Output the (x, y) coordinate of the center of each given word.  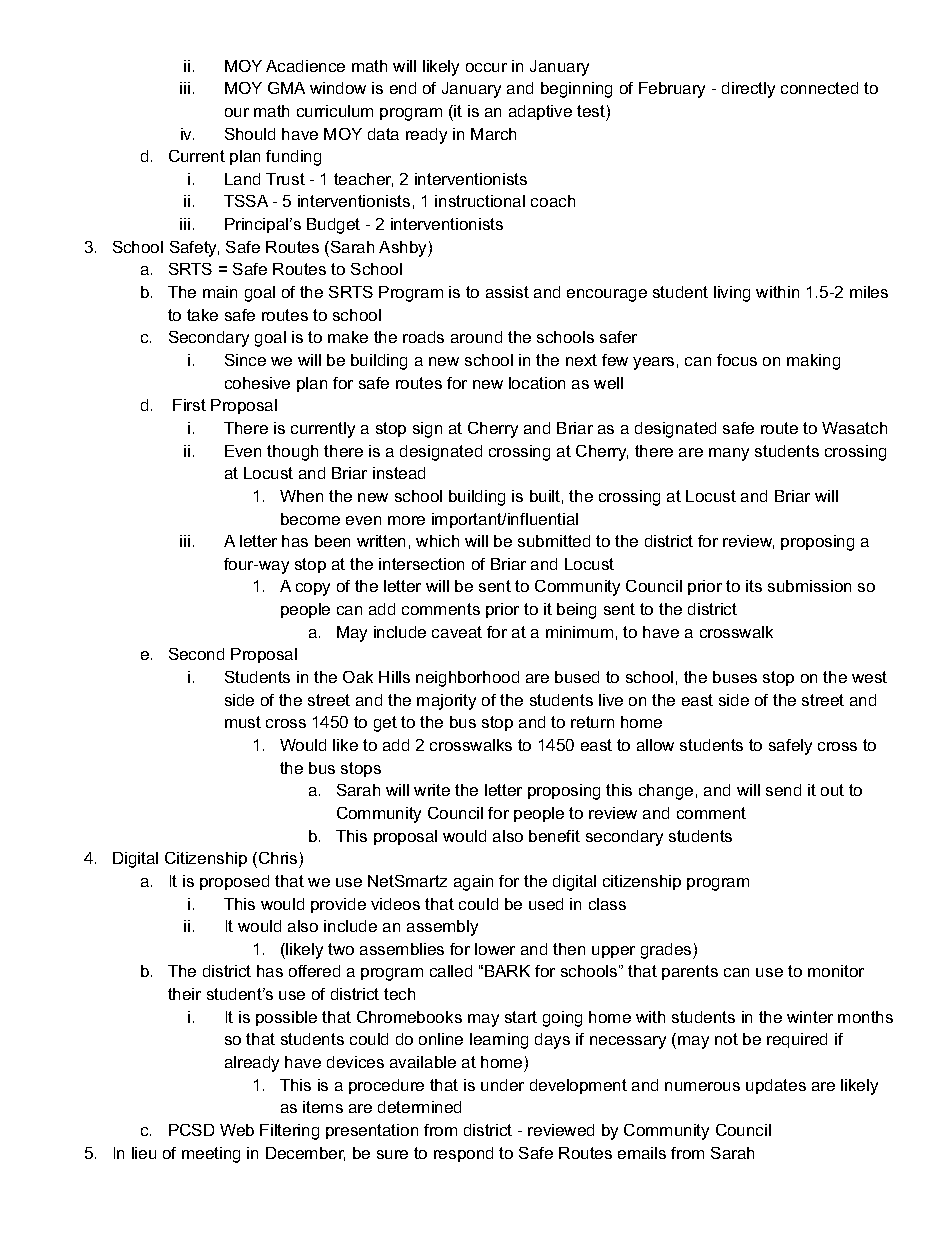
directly (748, 90)
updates (776, 1086)
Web (237, 1130)
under (502, 1085)
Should (250, 134)
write (432, 790)
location (537, 383)
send (783, 790)
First (189, 405)
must (243, 722)
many (729, 454)
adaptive (540, 112)
